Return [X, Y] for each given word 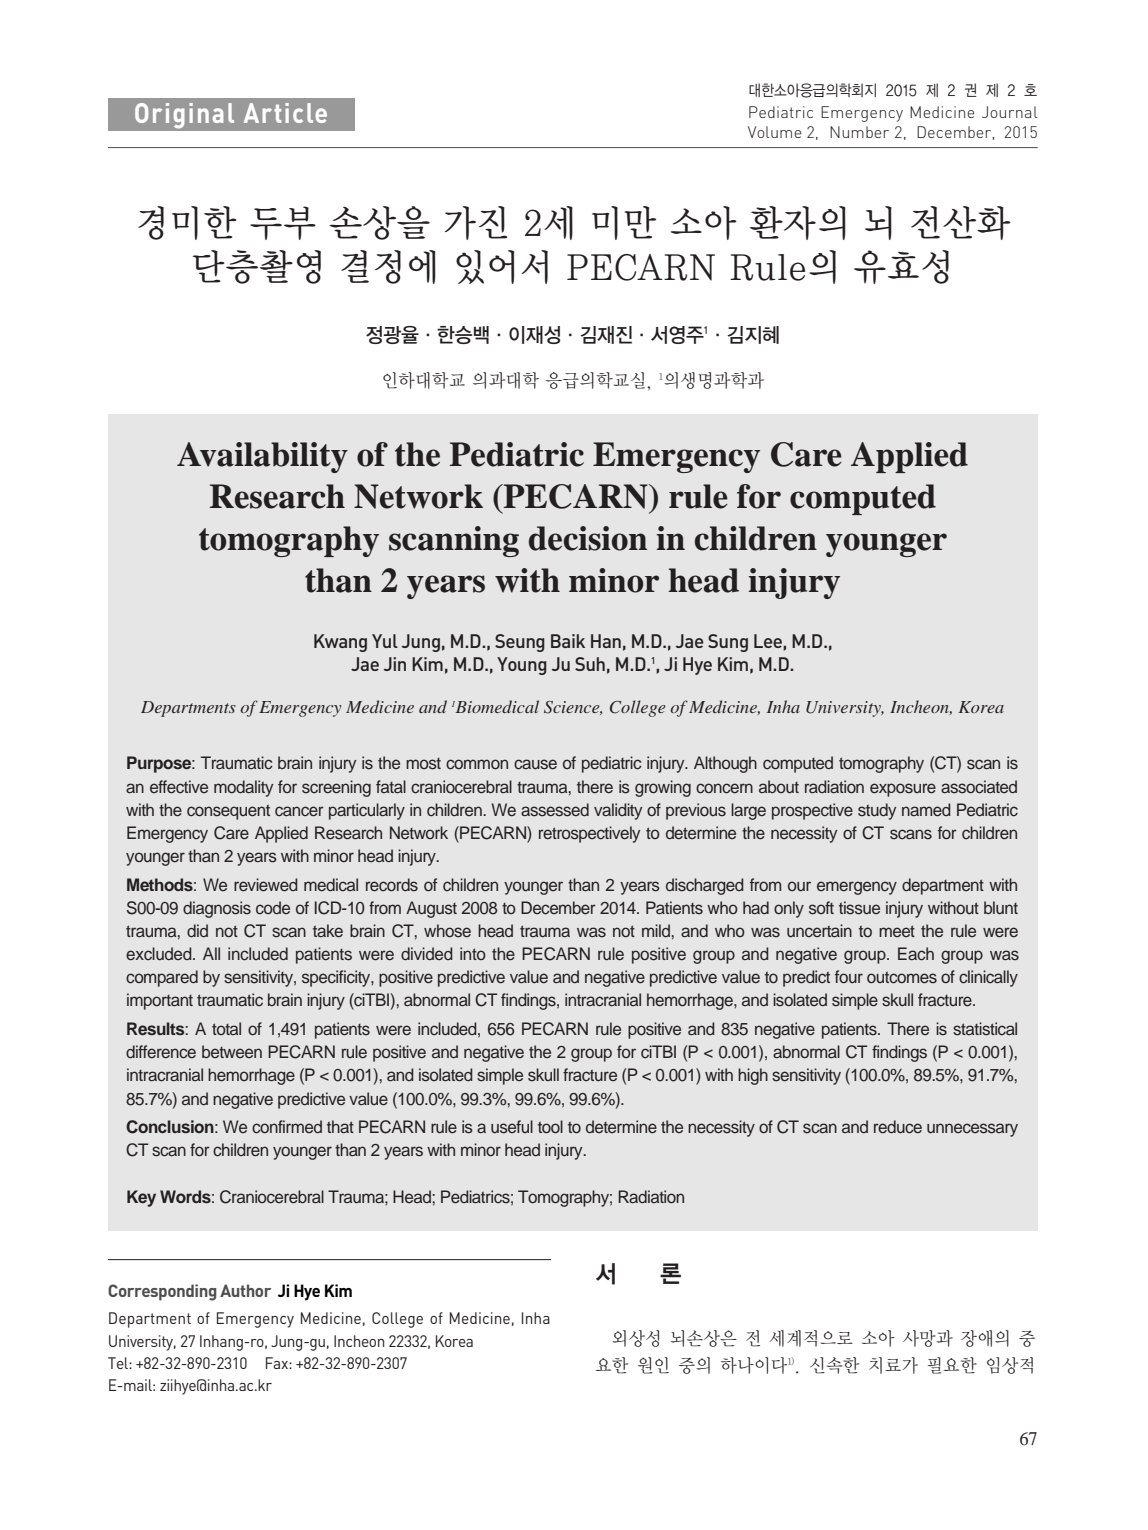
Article [285, 113]
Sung [728, 643]
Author [245, 1290]
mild [657, 930]
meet [897, 931]
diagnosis [217, 909]
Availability [262, 457]
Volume [775, 132]
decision [588, 538]
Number [859, 132]
